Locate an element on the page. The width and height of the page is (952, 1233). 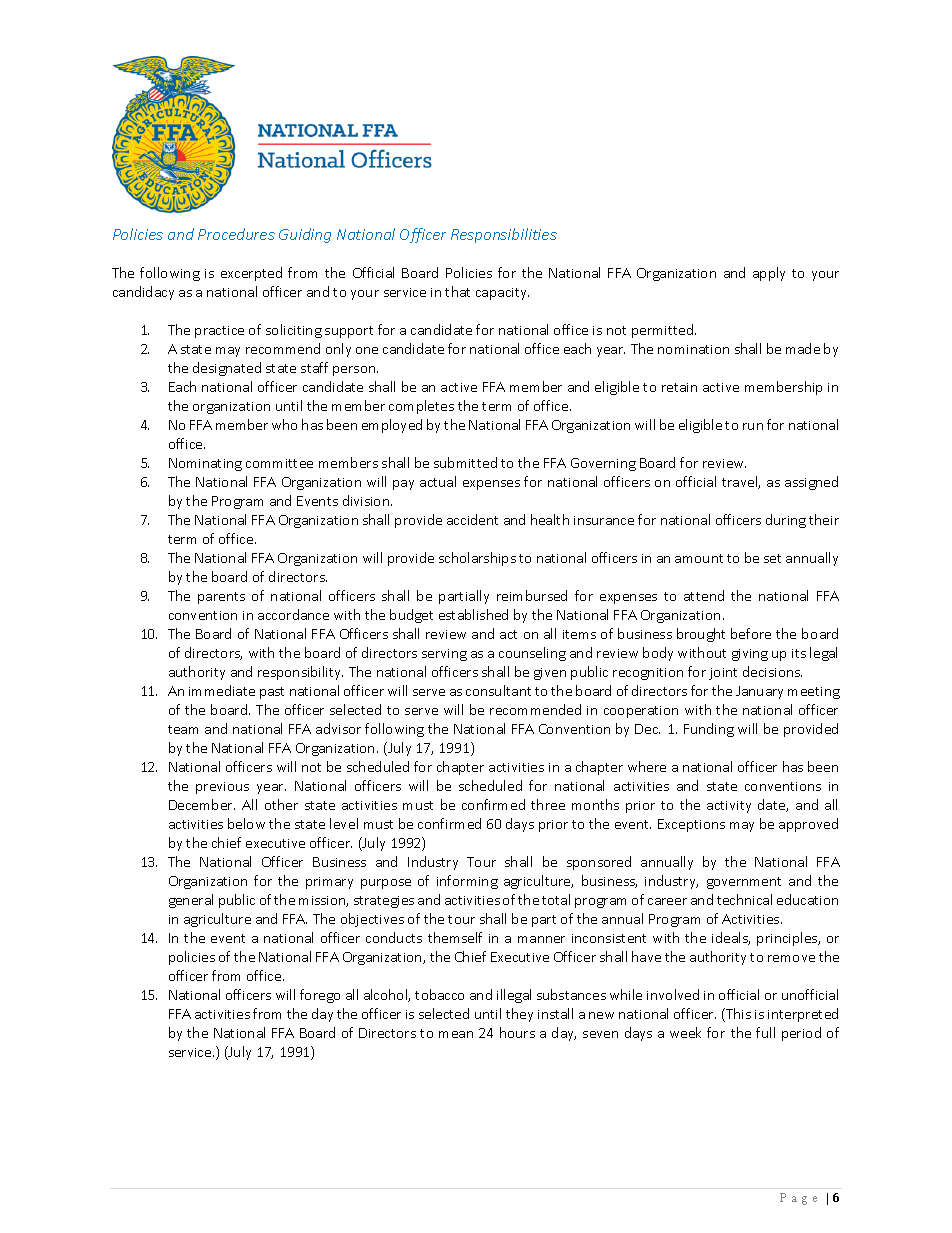
activity is located at coordinates (729, 807).
